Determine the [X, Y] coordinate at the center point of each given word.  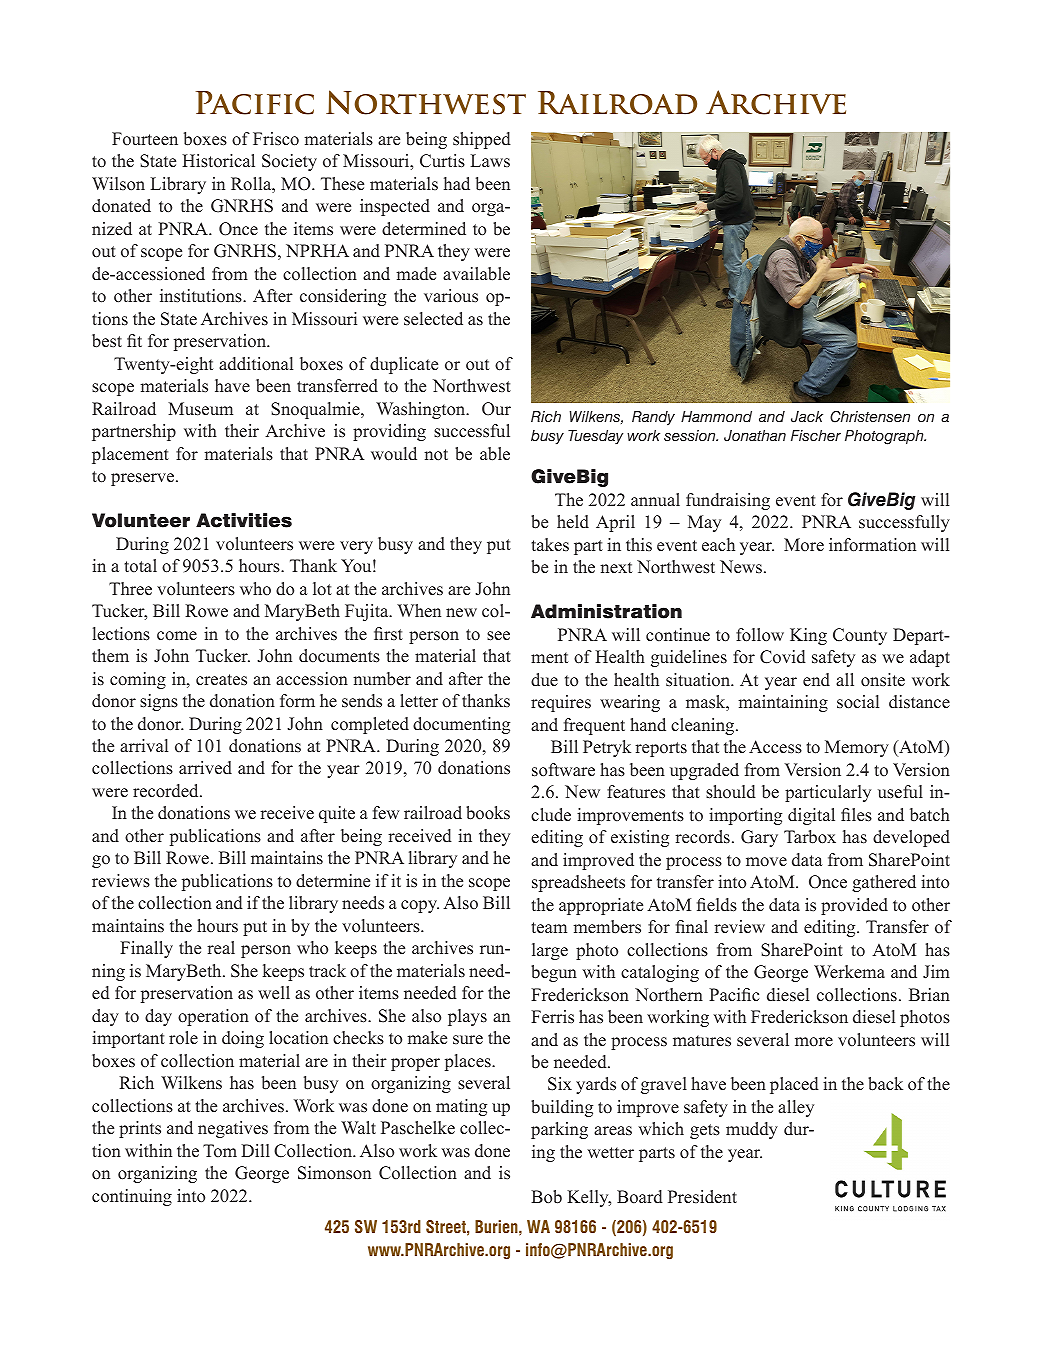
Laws [490, 160]
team [549, 928]
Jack [807, 417]
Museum [200, 409]
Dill [255, 1150]
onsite [883, 680]
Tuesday [595, 437]
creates [221, 680]
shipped [482, 140]
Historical [218, 161]
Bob [546, 1197]
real [221, 948]
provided [854, 906]
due [544, 680]
